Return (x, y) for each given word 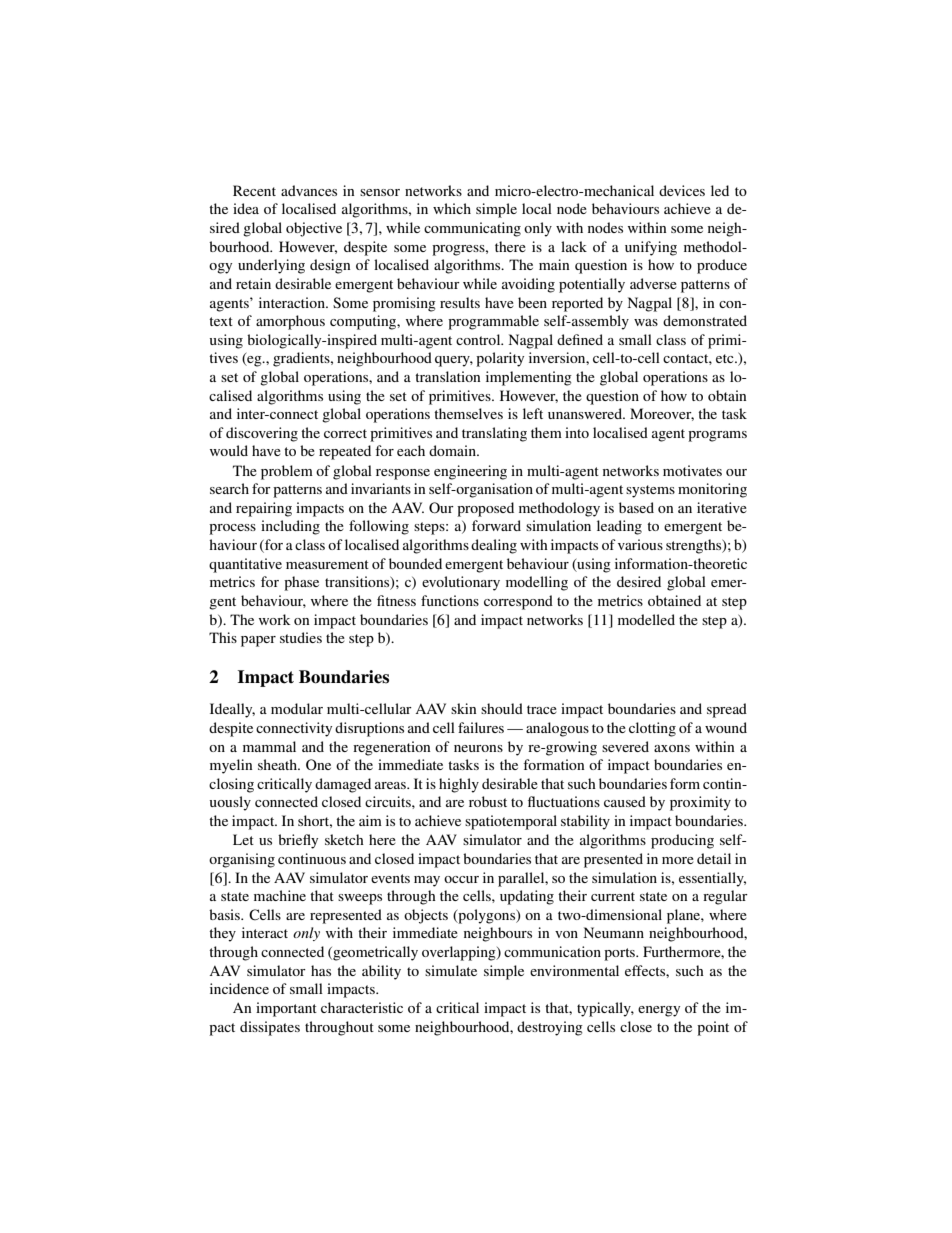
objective (314, 229)
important (286, 1009)
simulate (451, 970)
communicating (472, 229)
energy (659, 1011)
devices (682, 190)
